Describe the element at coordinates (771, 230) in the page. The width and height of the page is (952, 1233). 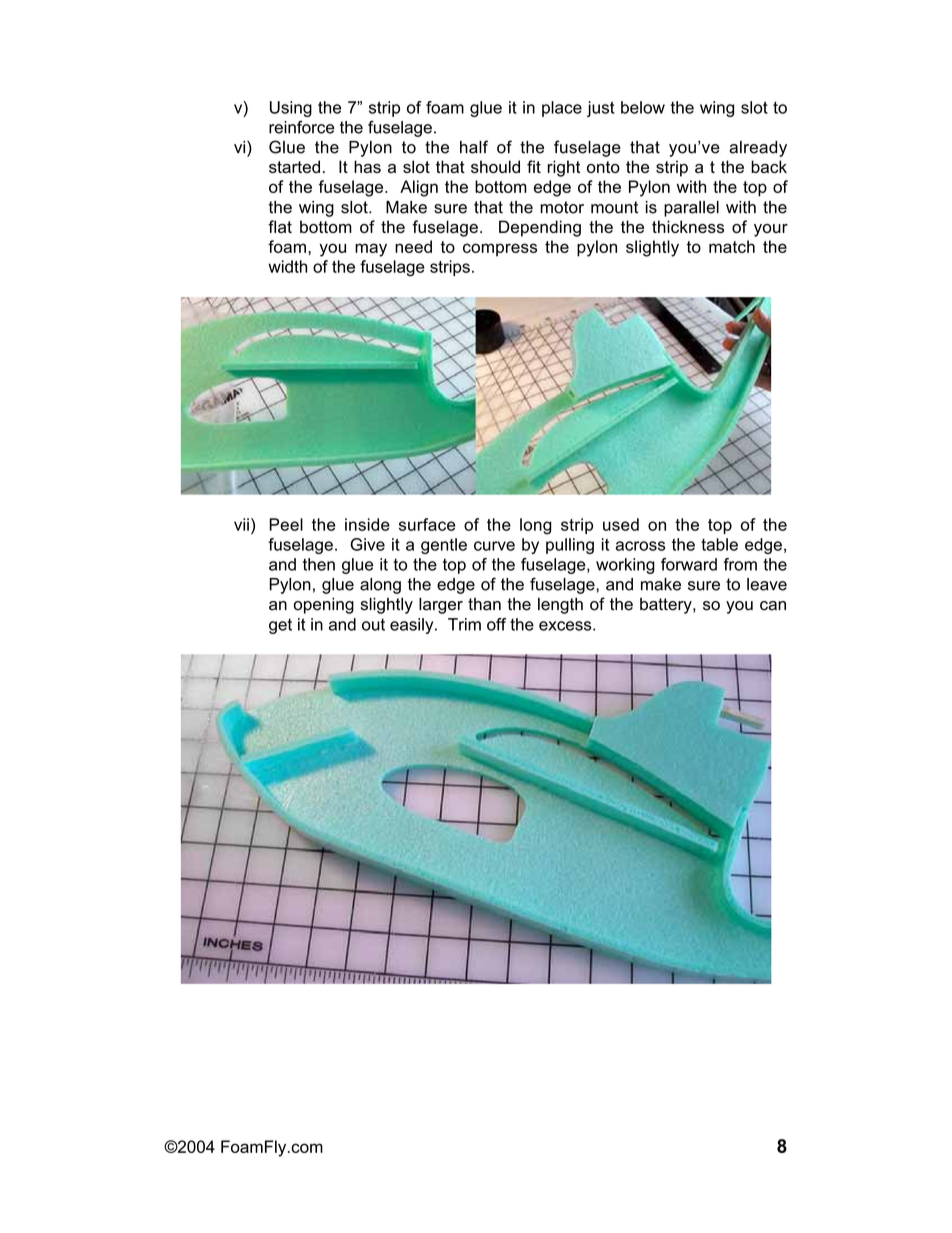
I see `your` at that location.
